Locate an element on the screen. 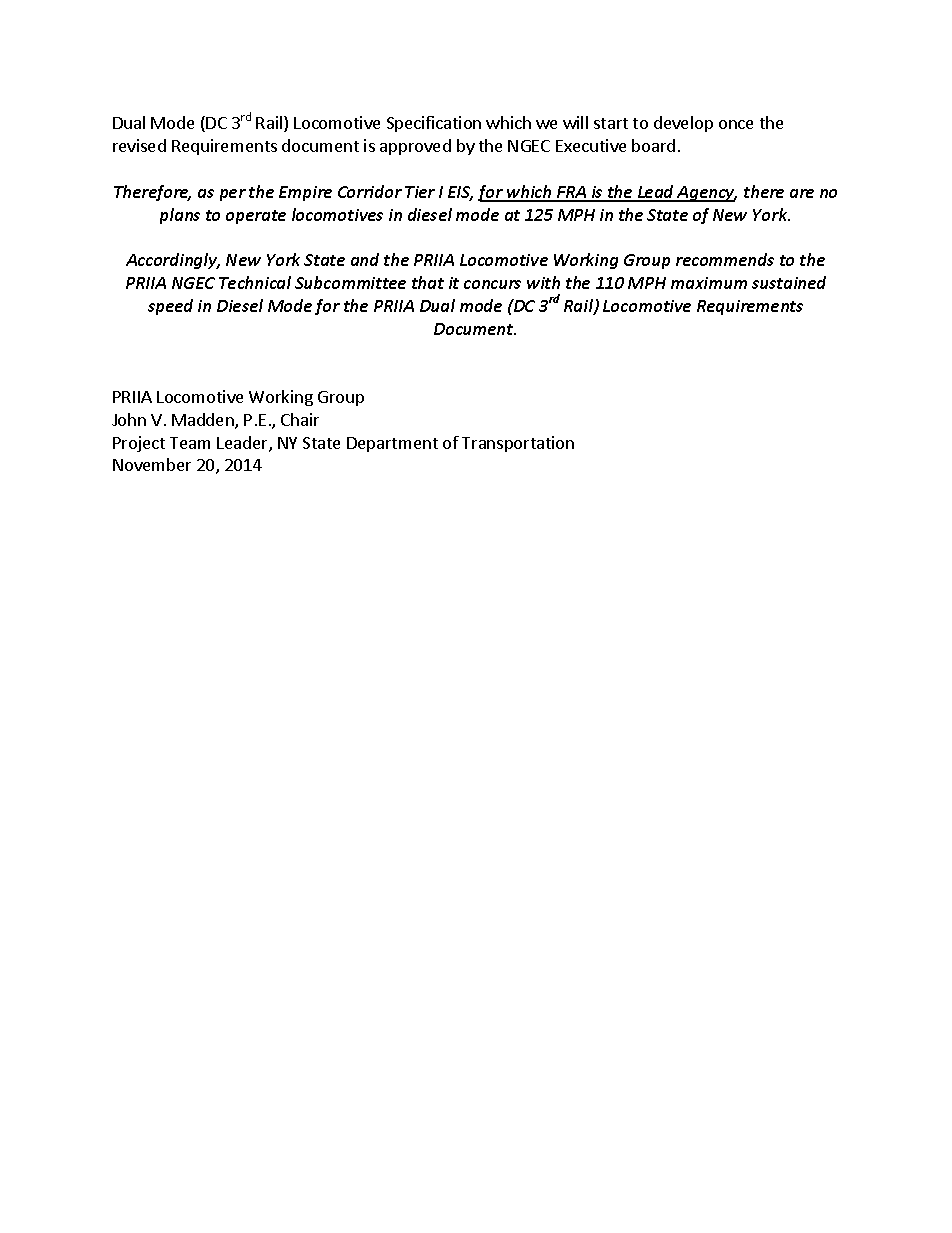 The width and height of the screenshot is (952, 1233). maximum is located at coordinates (709, 283).
